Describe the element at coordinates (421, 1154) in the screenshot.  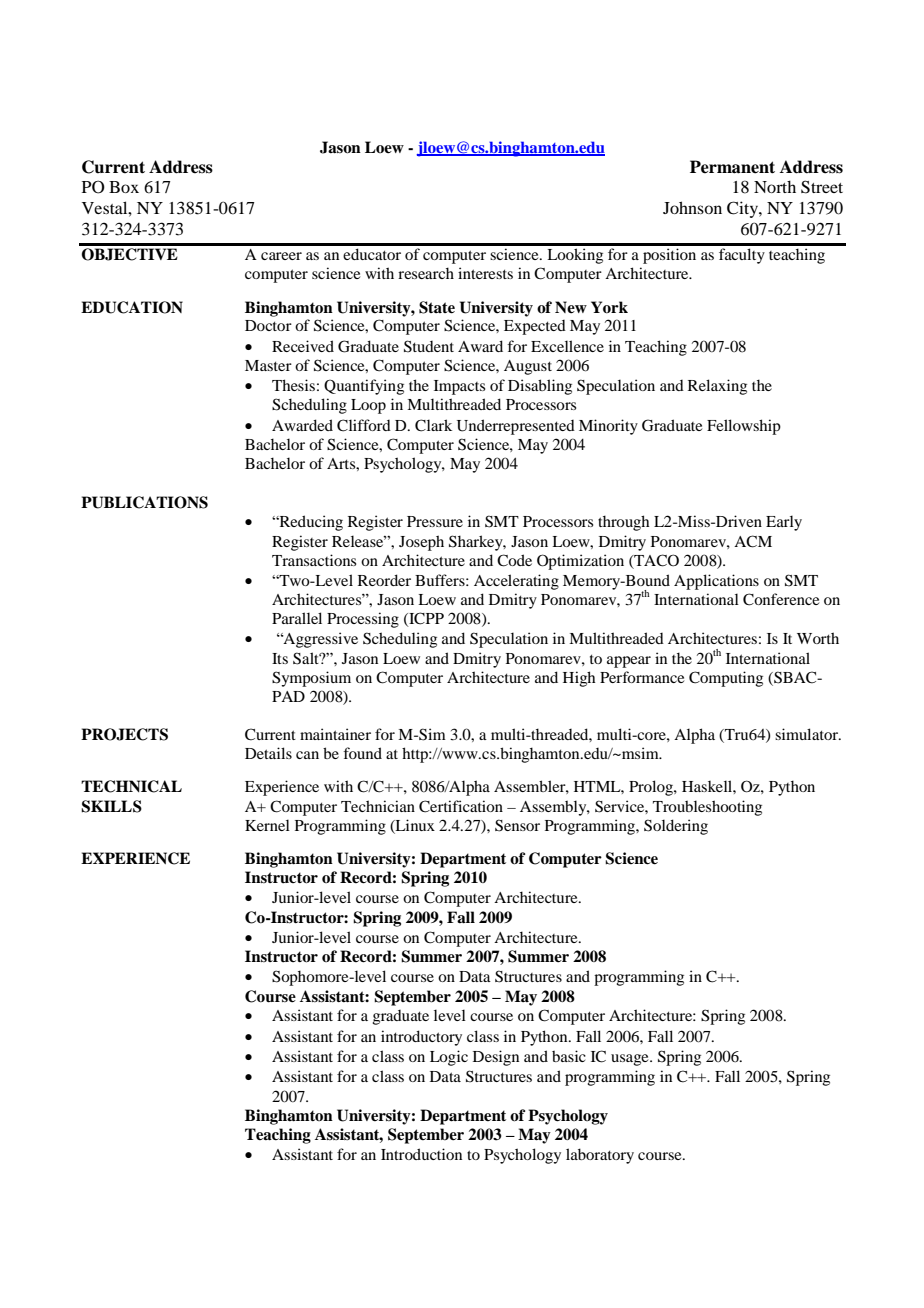
I see `Introduction` at that location.
